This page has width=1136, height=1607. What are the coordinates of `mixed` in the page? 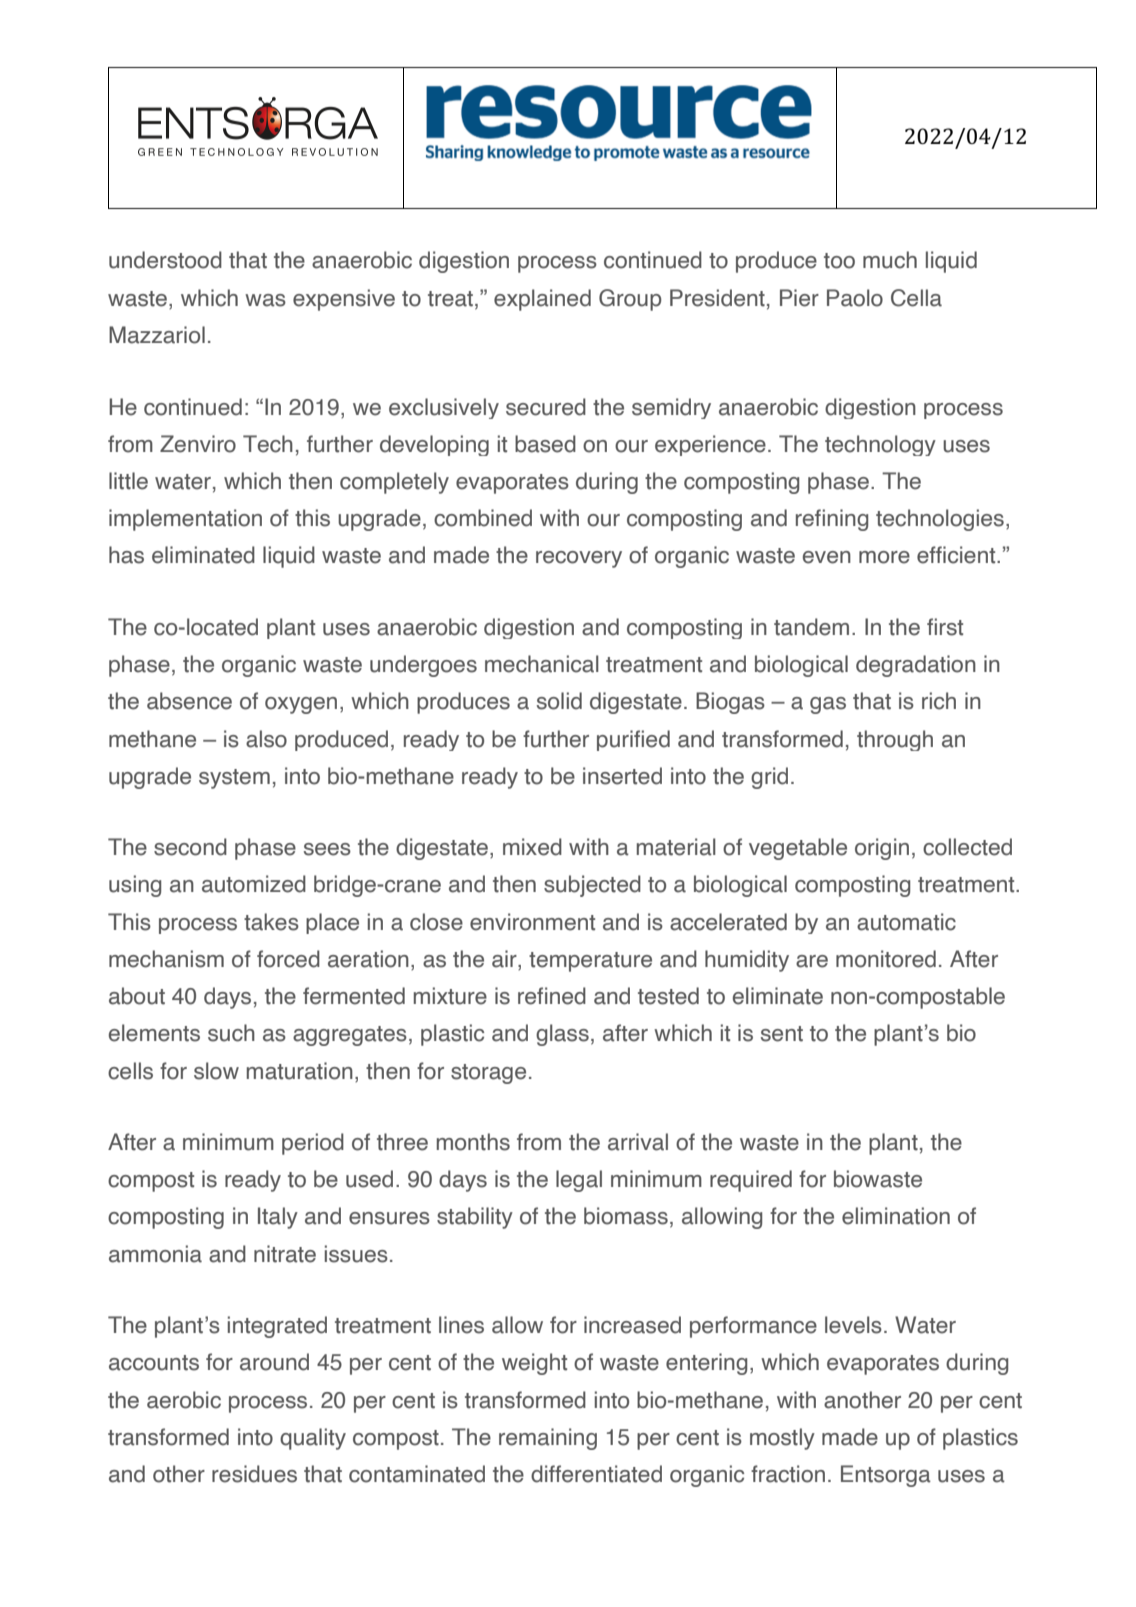 It's located at (532, 847).
